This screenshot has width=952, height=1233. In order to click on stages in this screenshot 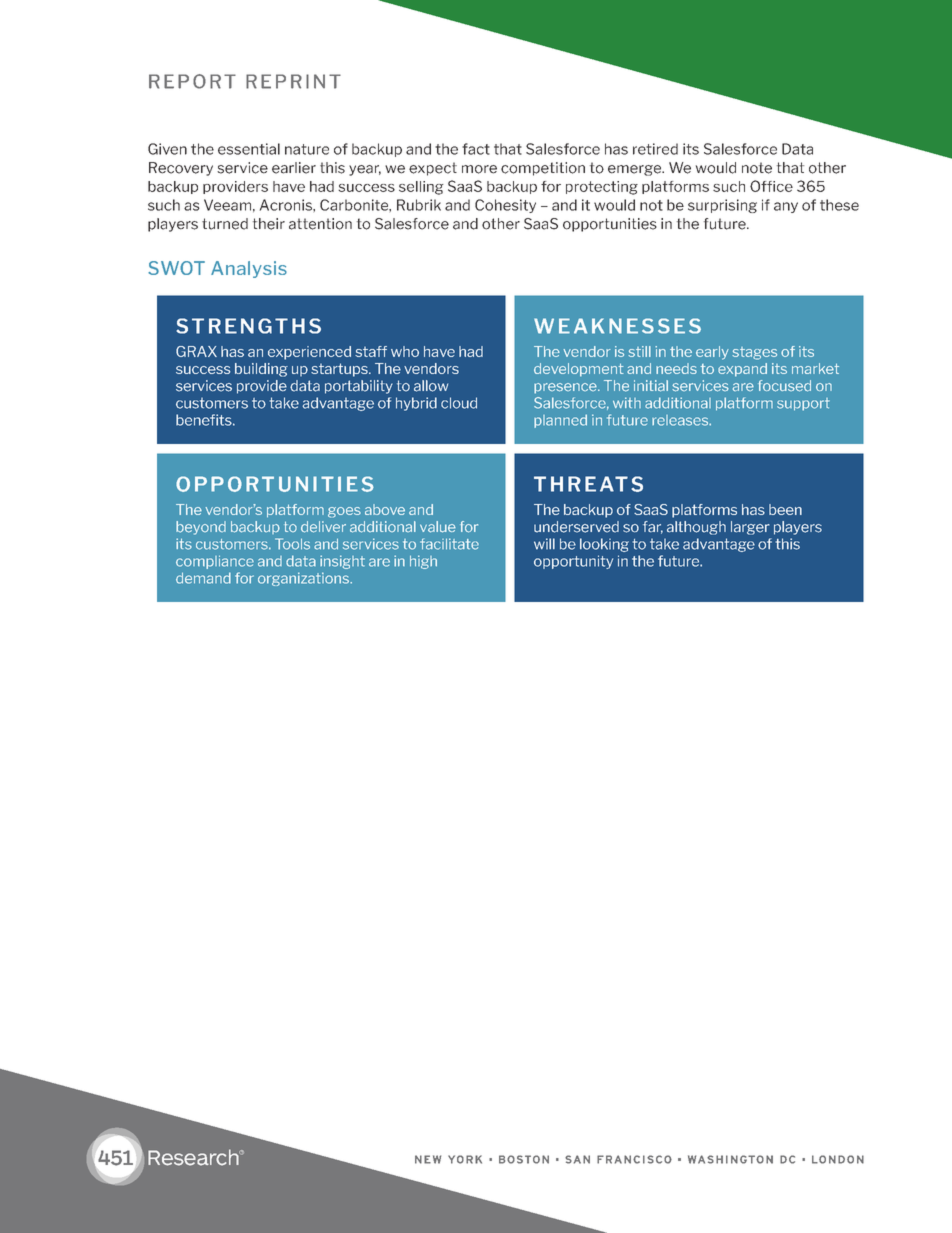, I will do `click(754, 353)`.
